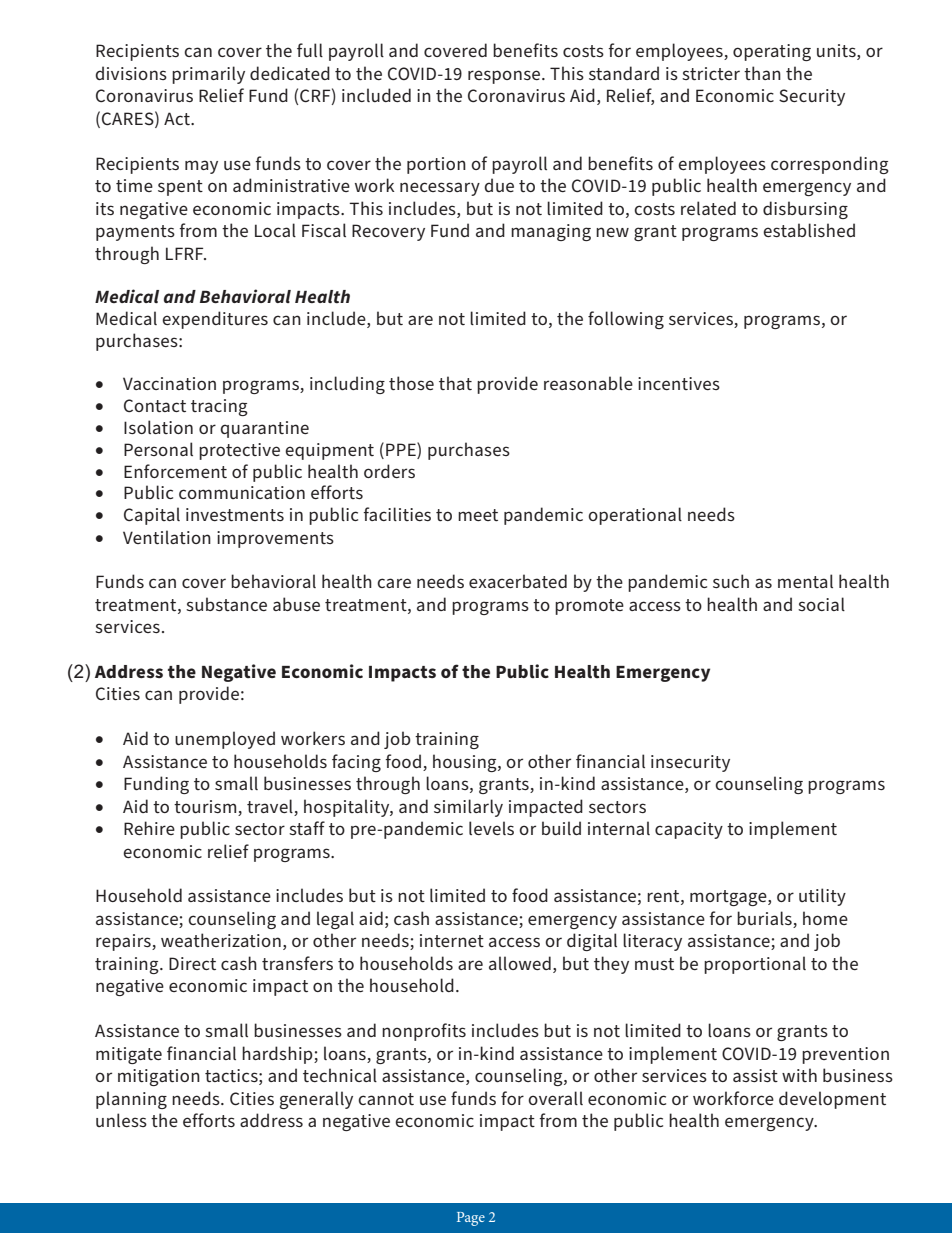 The image size is (952, 1233). Describe the element at coordinates (471, 1219) in the image. I see `Page` at that location.
